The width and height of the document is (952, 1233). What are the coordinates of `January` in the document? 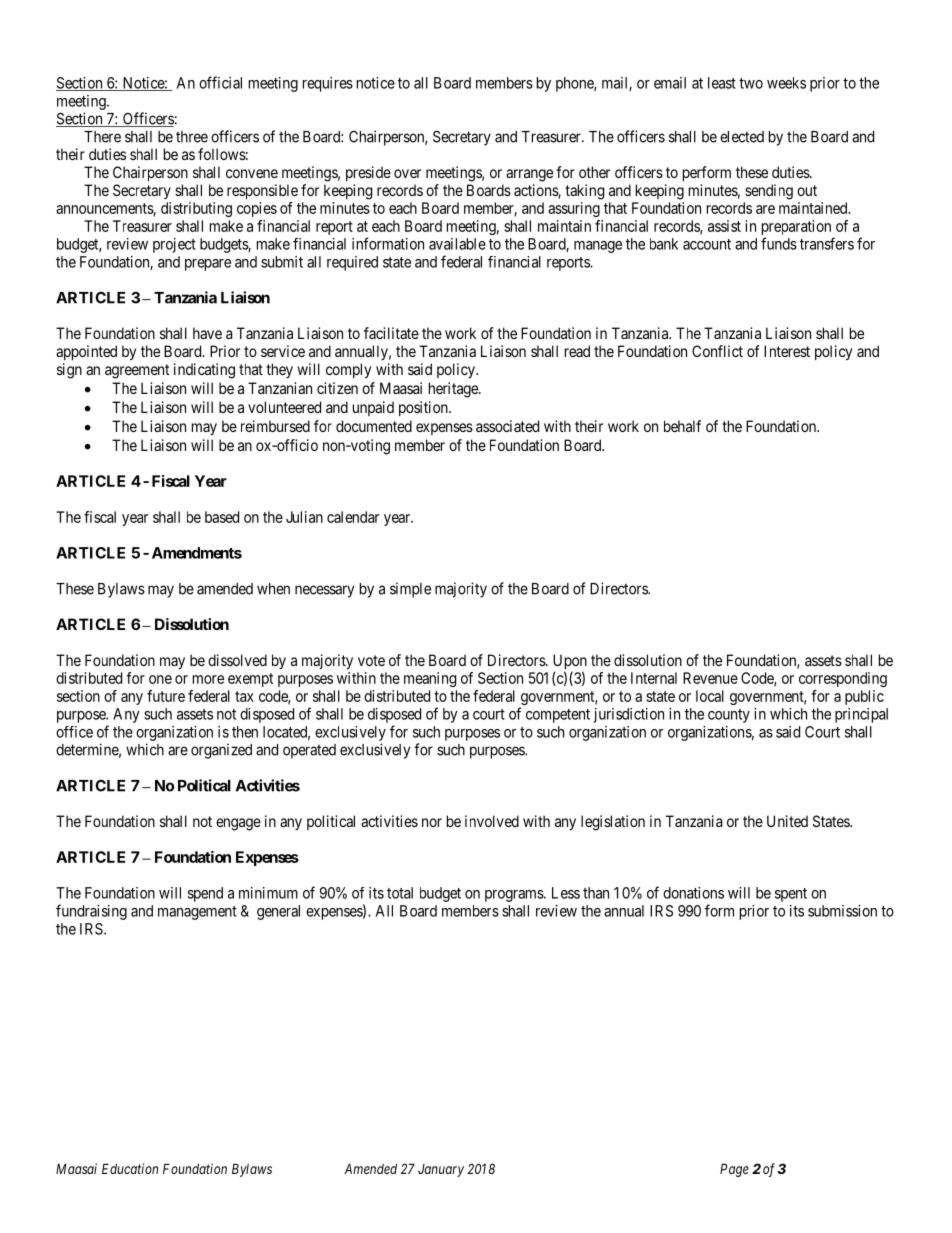 It's located at (441, 1170).
